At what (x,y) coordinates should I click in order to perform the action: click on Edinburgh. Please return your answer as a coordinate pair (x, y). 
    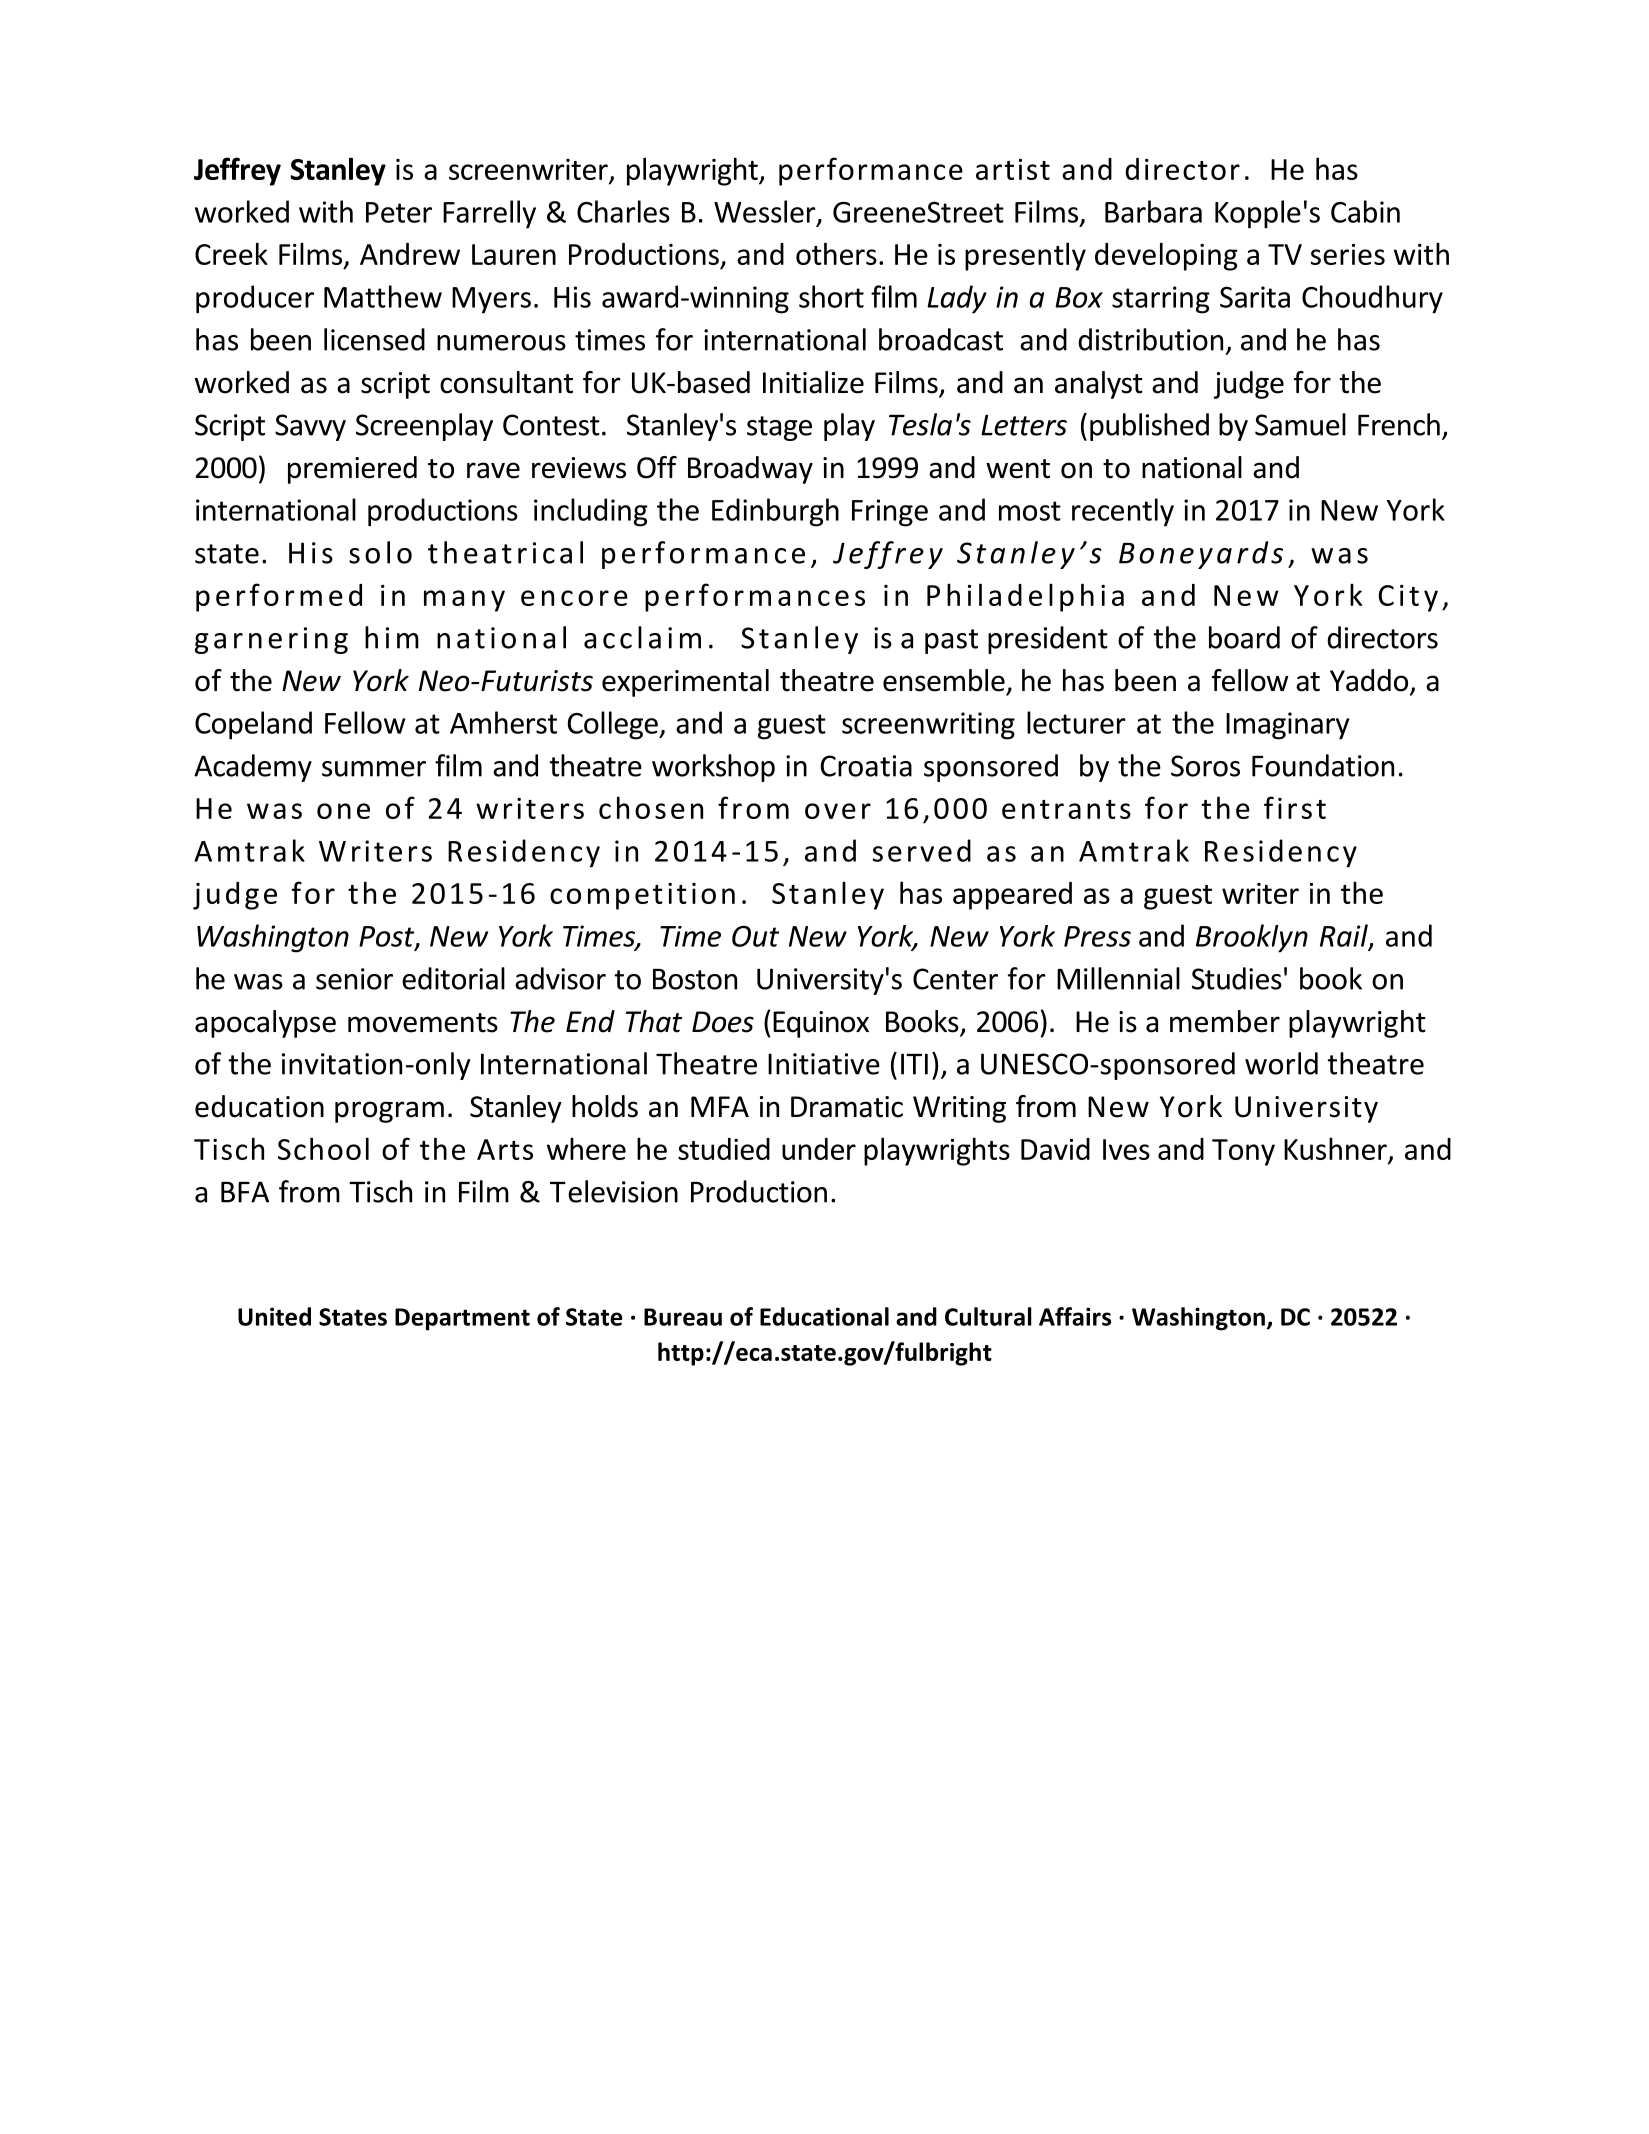
    Looking at the image, I should click on (775, 512).
